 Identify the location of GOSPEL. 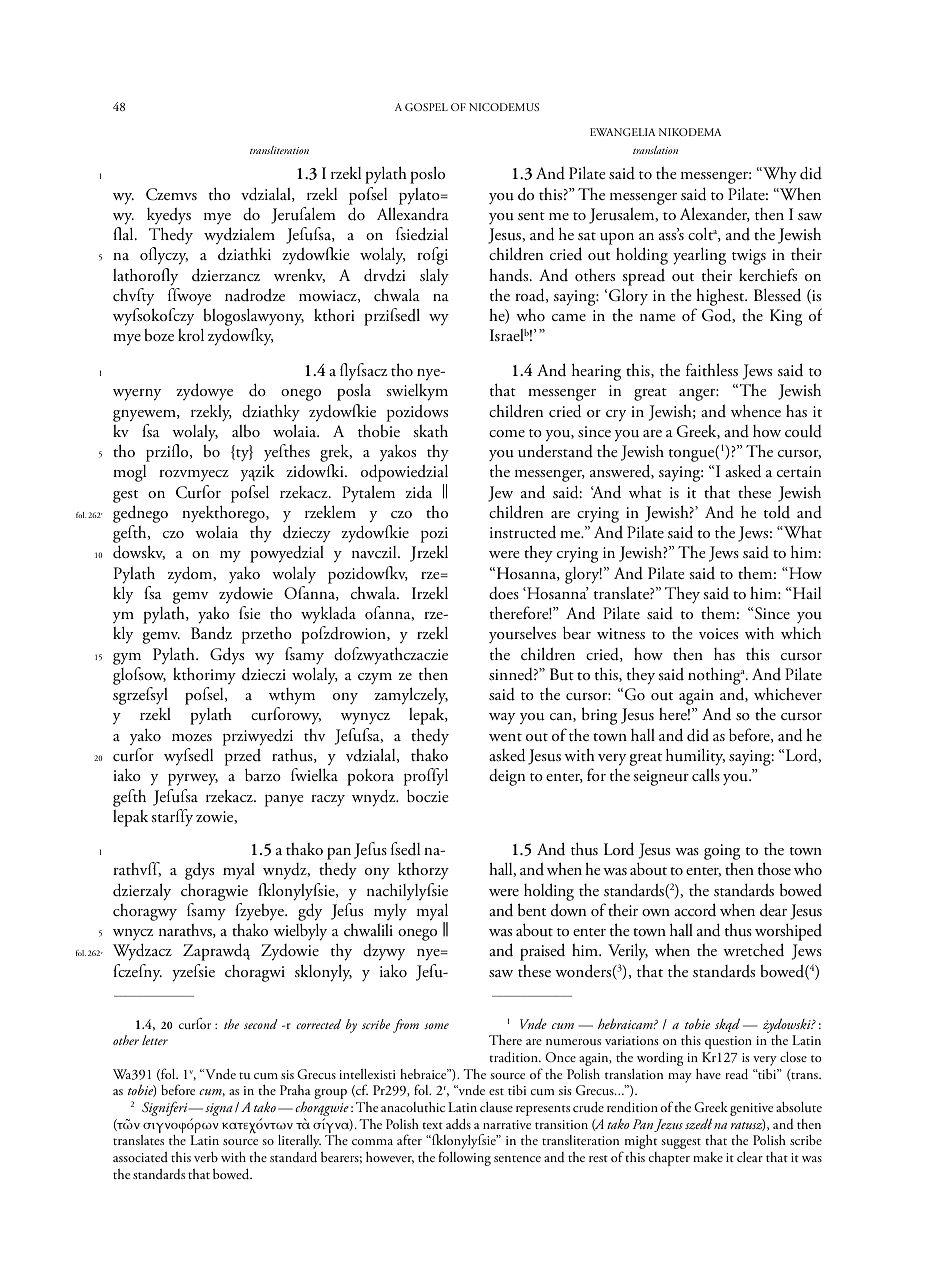
(426, 107).
